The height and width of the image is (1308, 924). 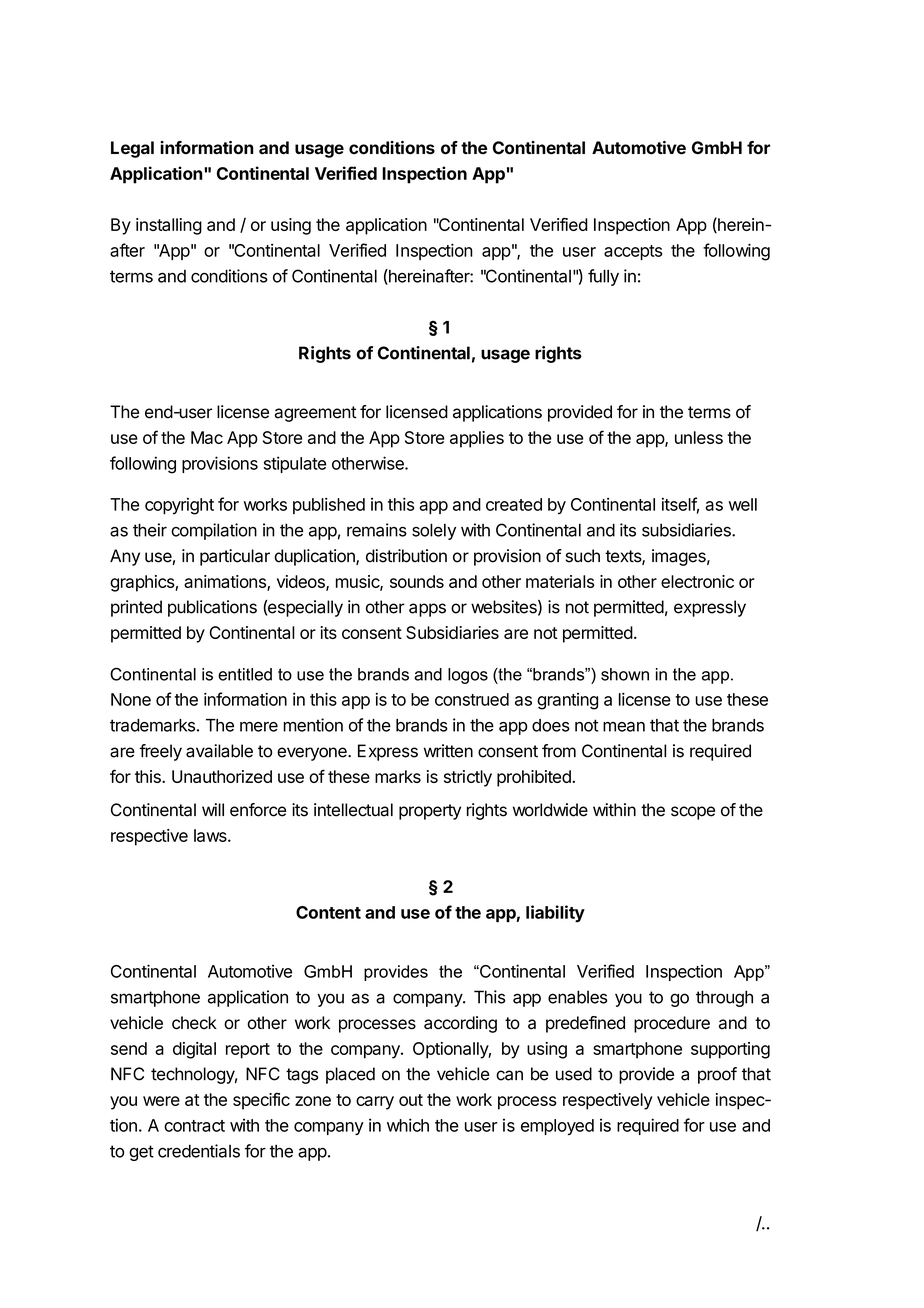 I want to click on contract, so click(x=194, y=1126).
